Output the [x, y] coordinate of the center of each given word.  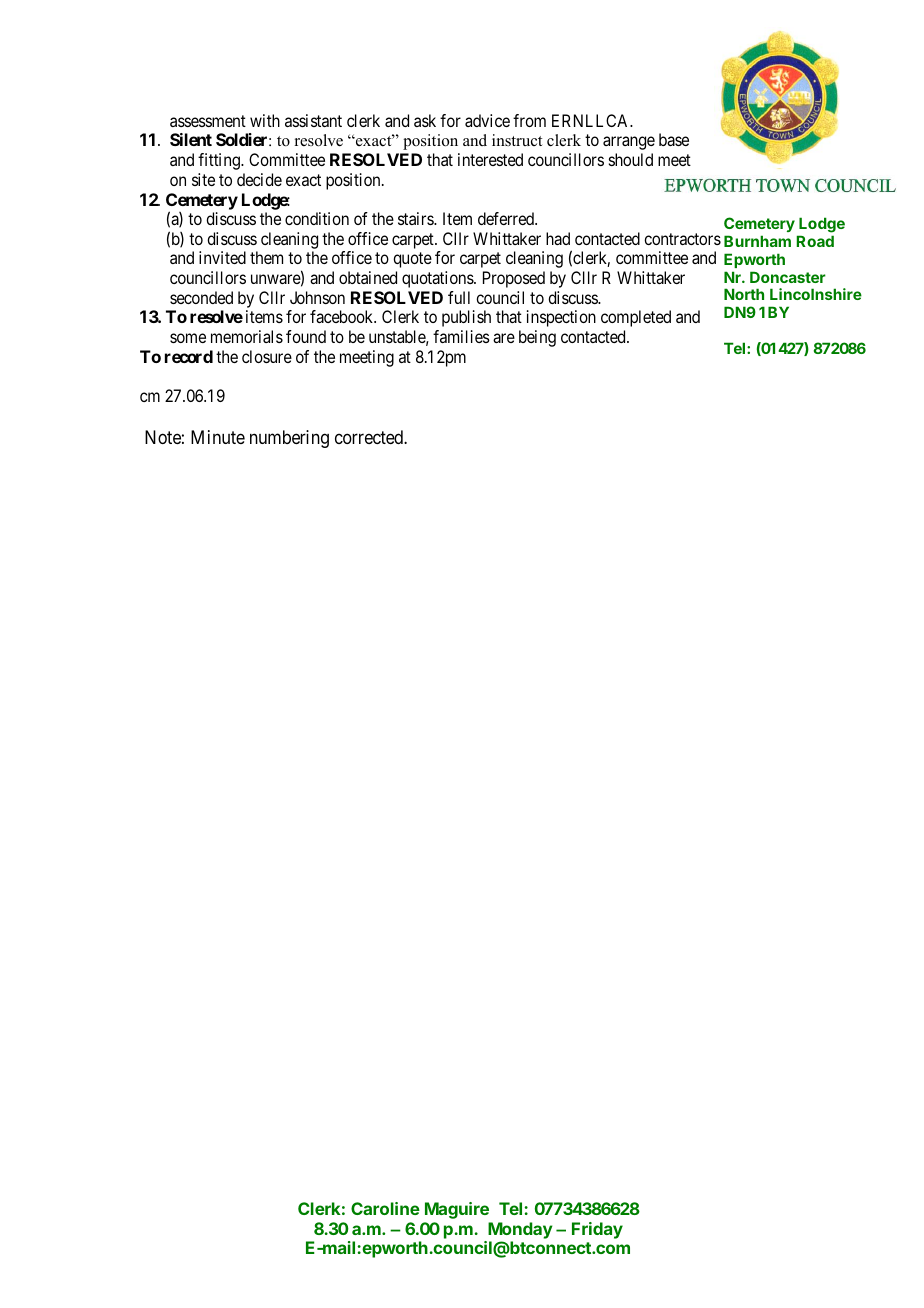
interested [490, 159]
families [461, 336]
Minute [218, 437]
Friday [597, 1230]
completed [636, 318]
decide [259, 179]
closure [267, 356]
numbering [289, 439]
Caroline [385, 1208]
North [744, 294]
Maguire [457, 1210]
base [674, 139]
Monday [520, 1230]
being [537, 338]
